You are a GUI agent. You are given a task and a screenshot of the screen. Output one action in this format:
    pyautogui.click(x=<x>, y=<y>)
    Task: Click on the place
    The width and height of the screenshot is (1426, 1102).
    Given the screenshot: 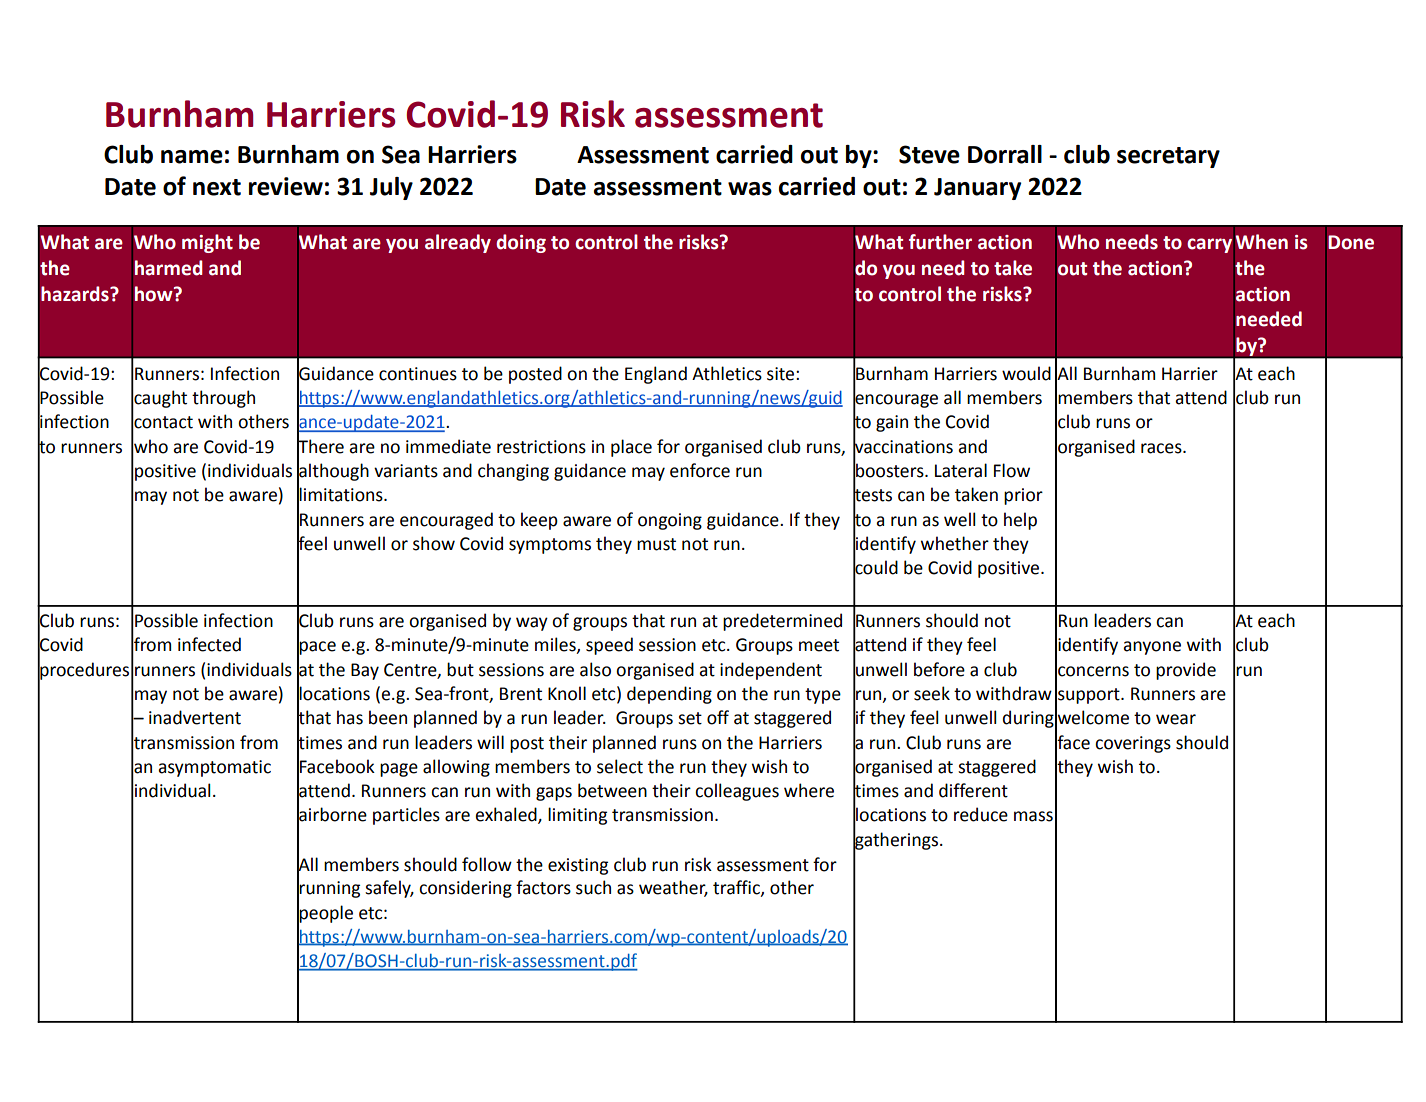 What is the action you would take?
    pyautogui.click(x=631, y=448)
